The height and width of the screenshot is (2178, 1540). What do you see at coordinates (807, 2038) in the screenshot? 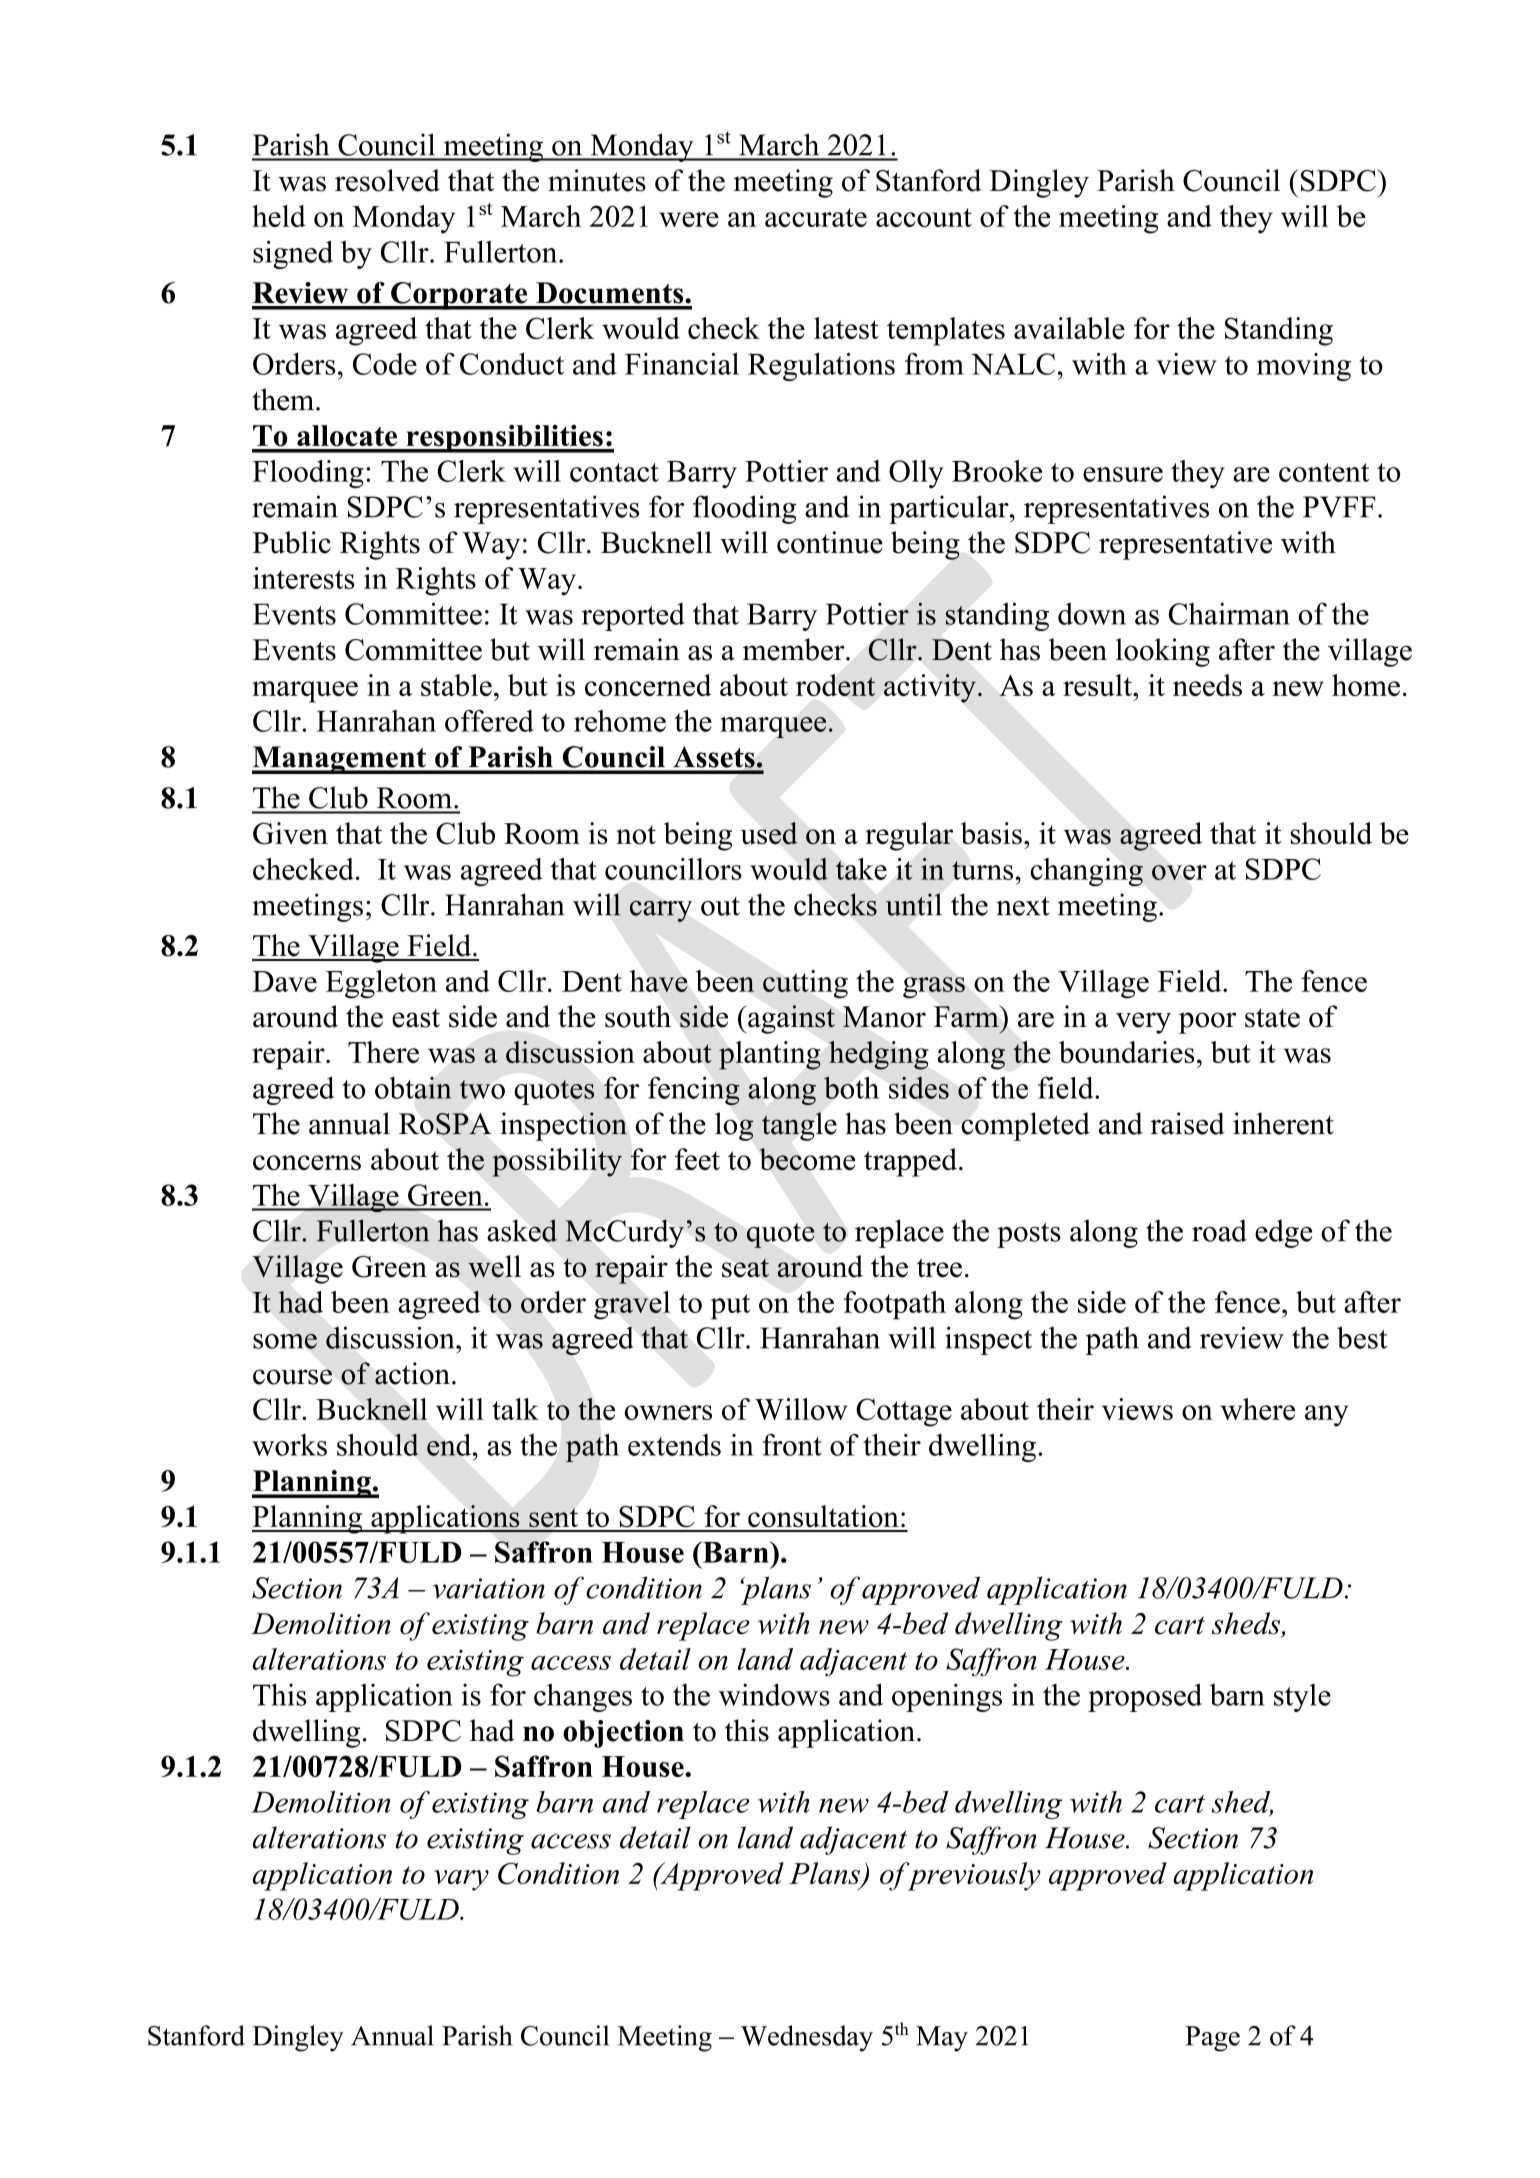
I see `Wednesday` at bounding box center [807, 2038].
